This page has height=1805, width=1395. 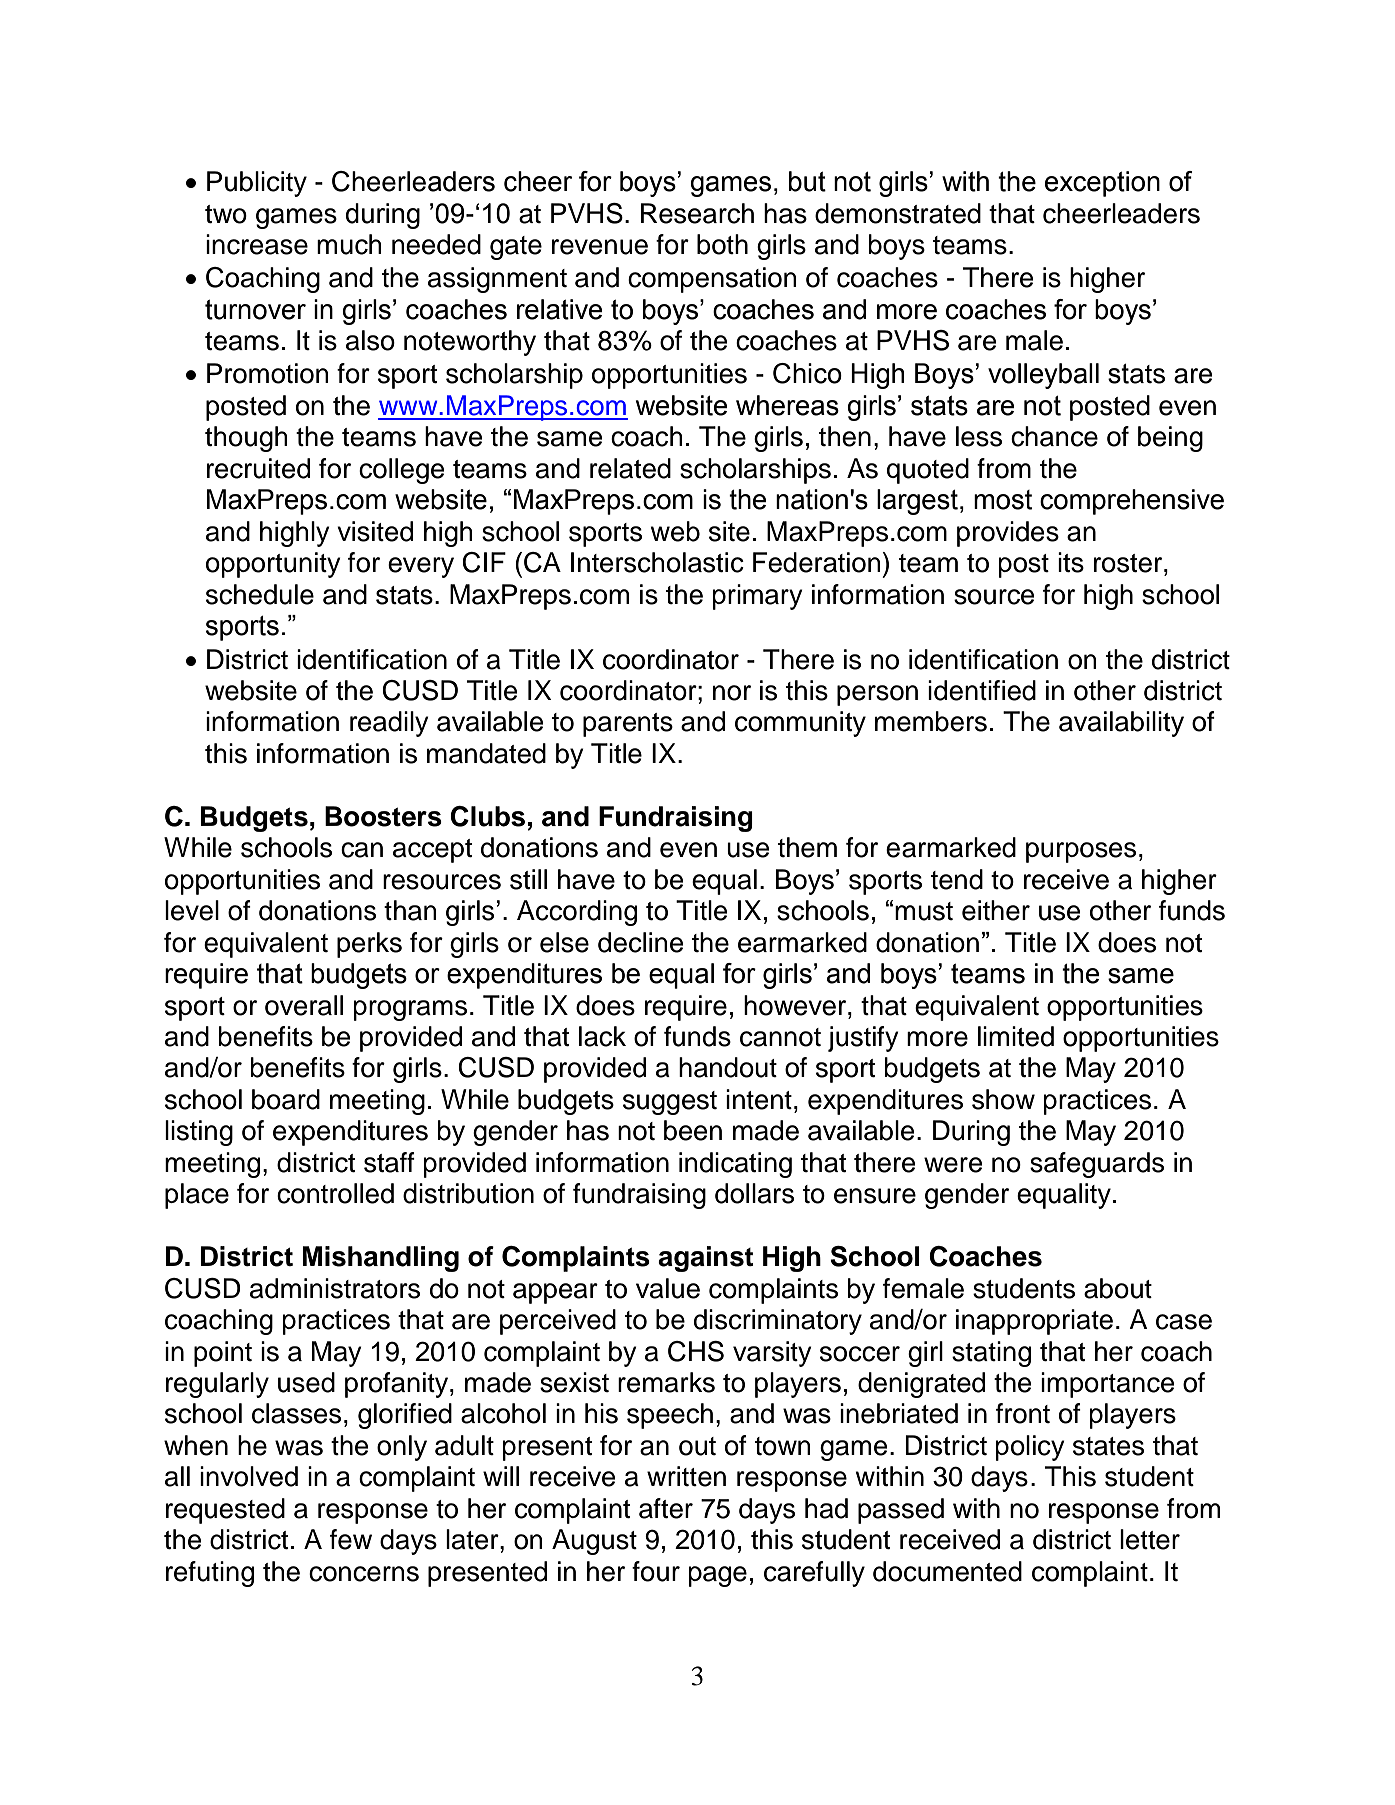 What do you see at coordinates (410, 910) in the page?
I see `than` at bounding box center [410, 910].
